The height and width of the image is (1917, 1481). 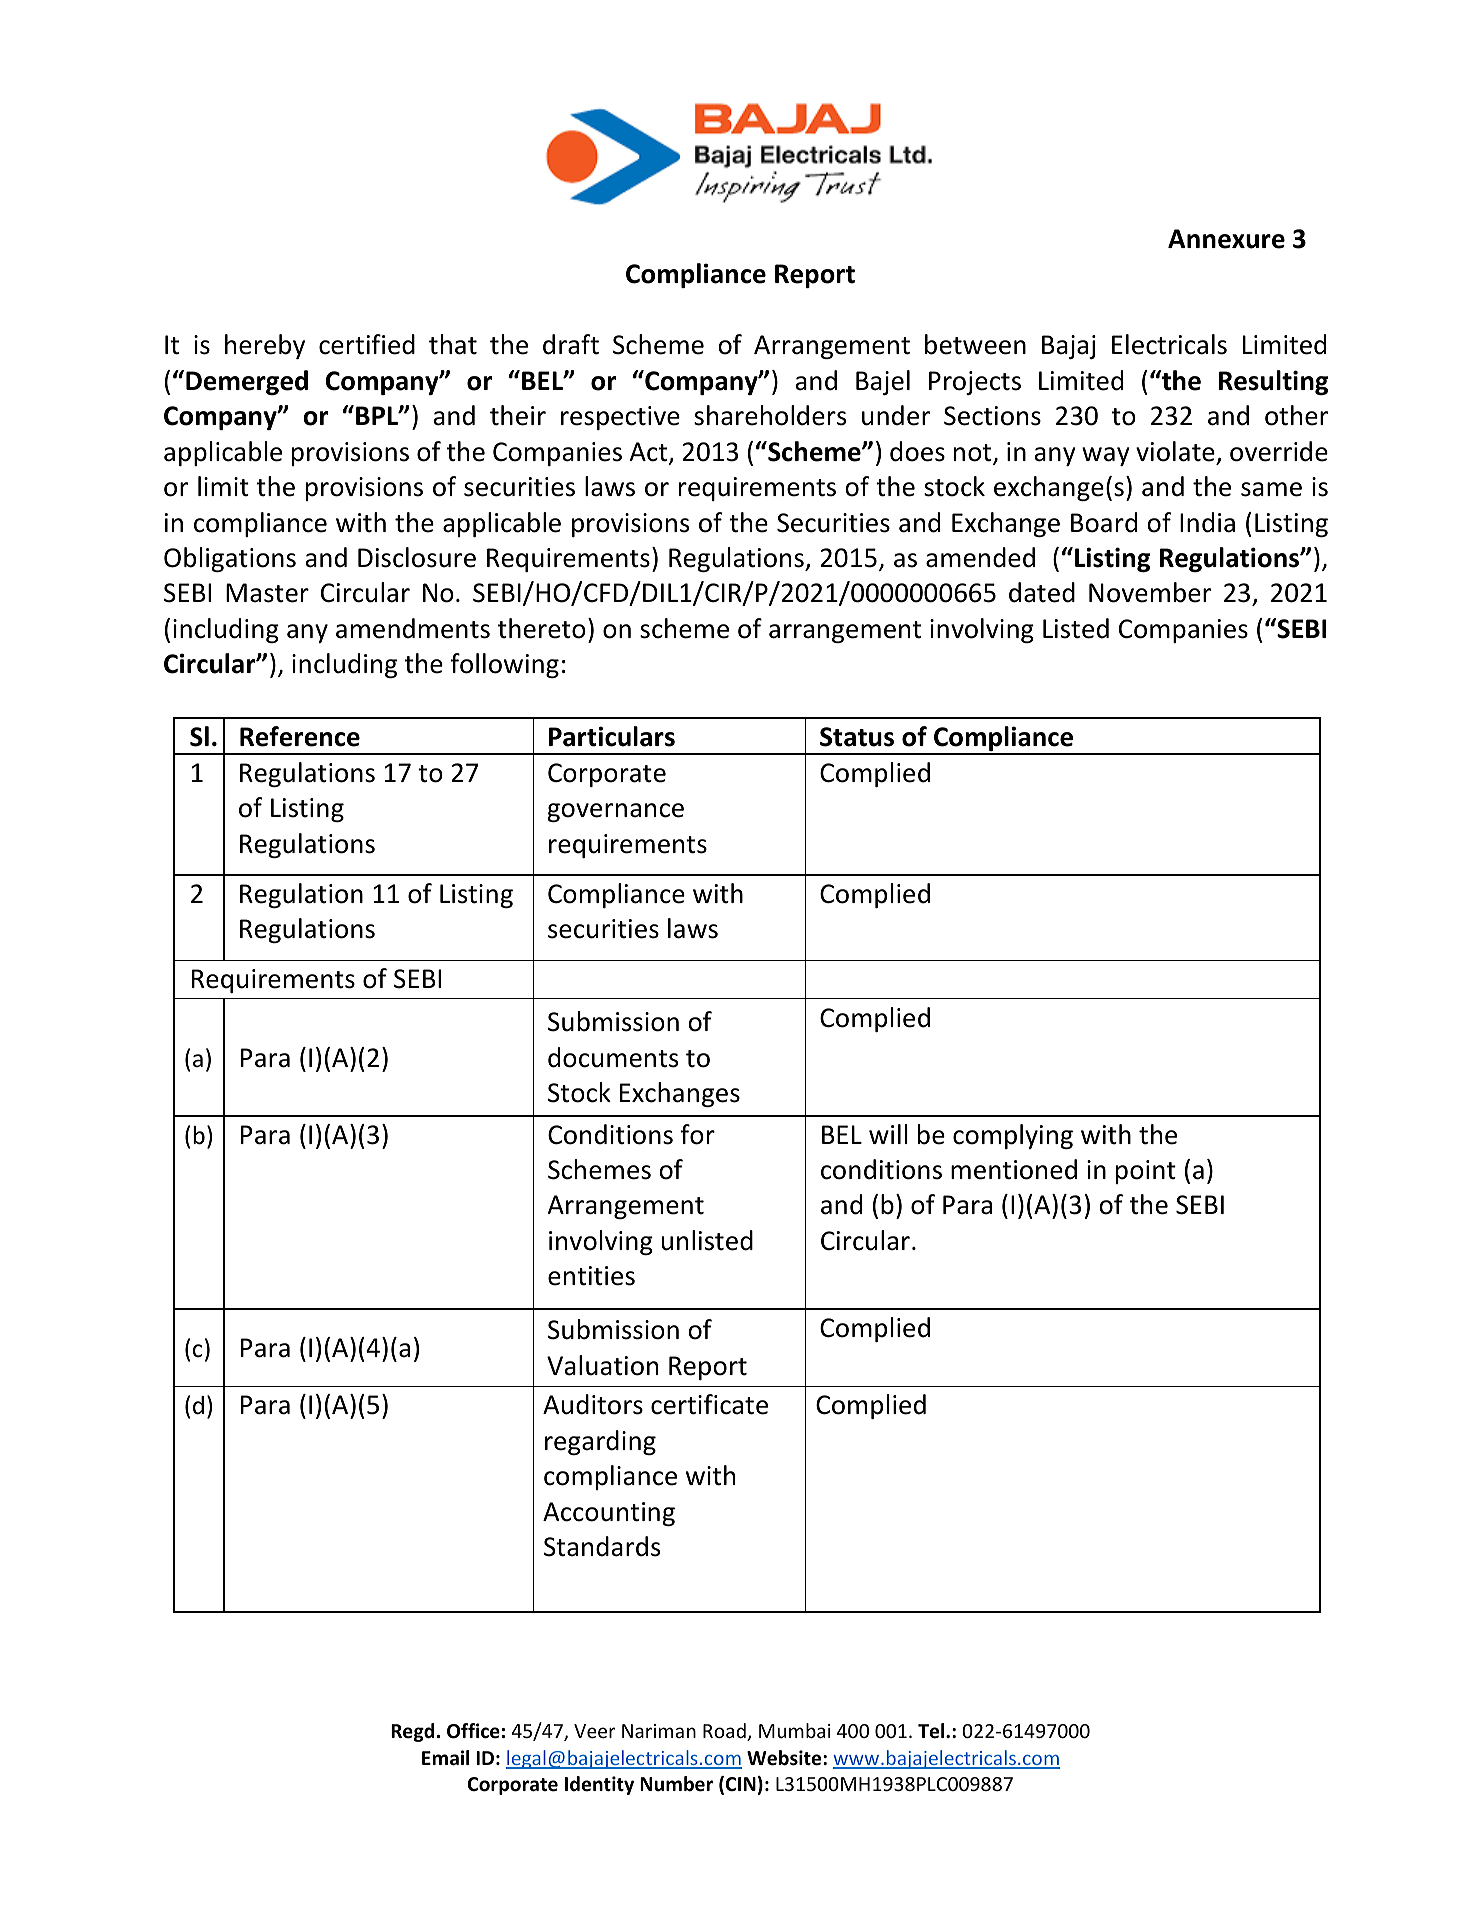 What do you see at coordinates (1150, 592) in the image?
I see `November` at bounding box center [1150, 592].
